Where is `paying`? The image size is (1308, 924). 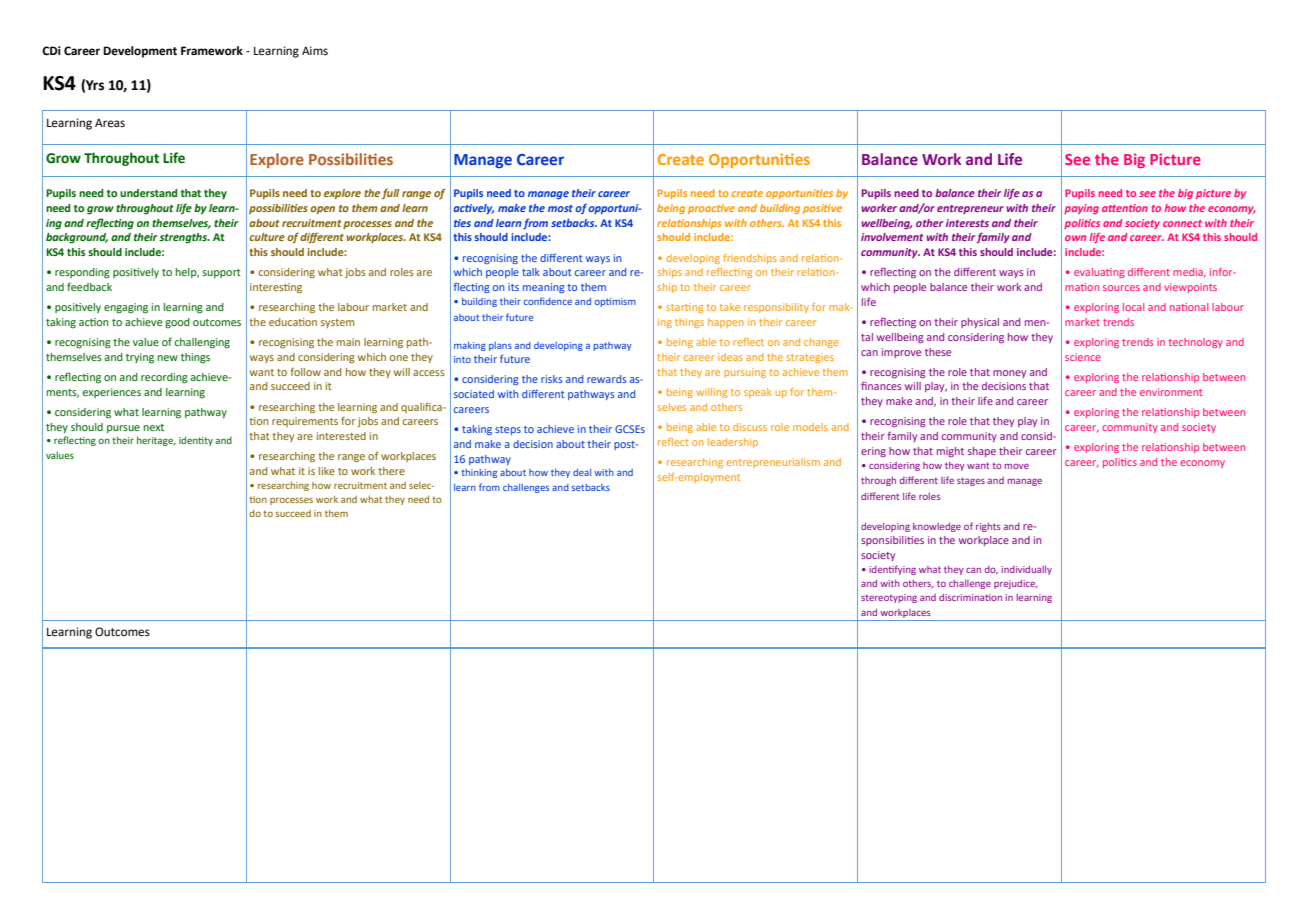
paying is located at coordinates (1081, 209).
